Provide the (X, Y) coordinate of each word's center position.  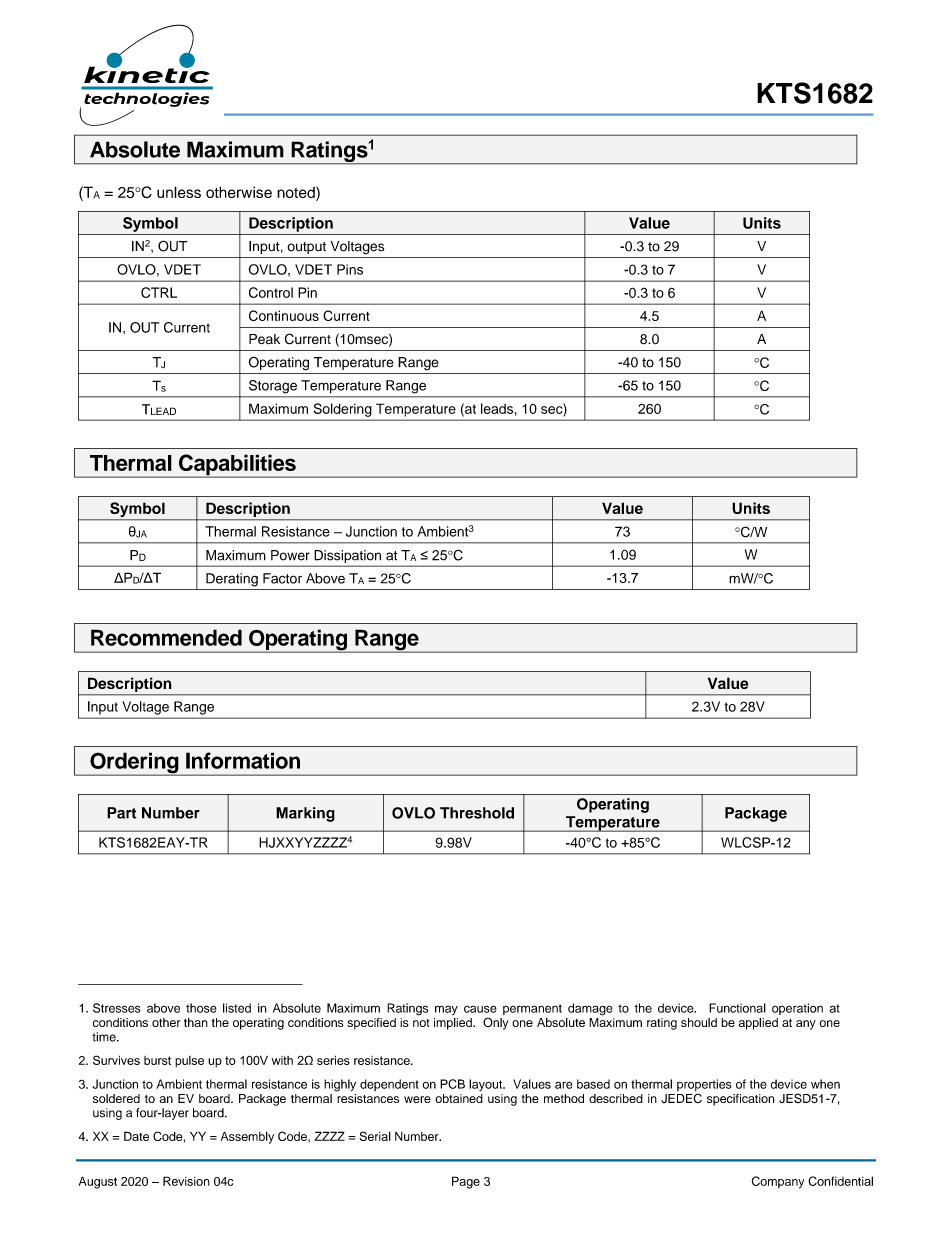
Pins (350, 269)
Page (466, 1182)
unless (179, 192)
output (306, 248)
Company (778, 1182)
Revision (186, 1181)
